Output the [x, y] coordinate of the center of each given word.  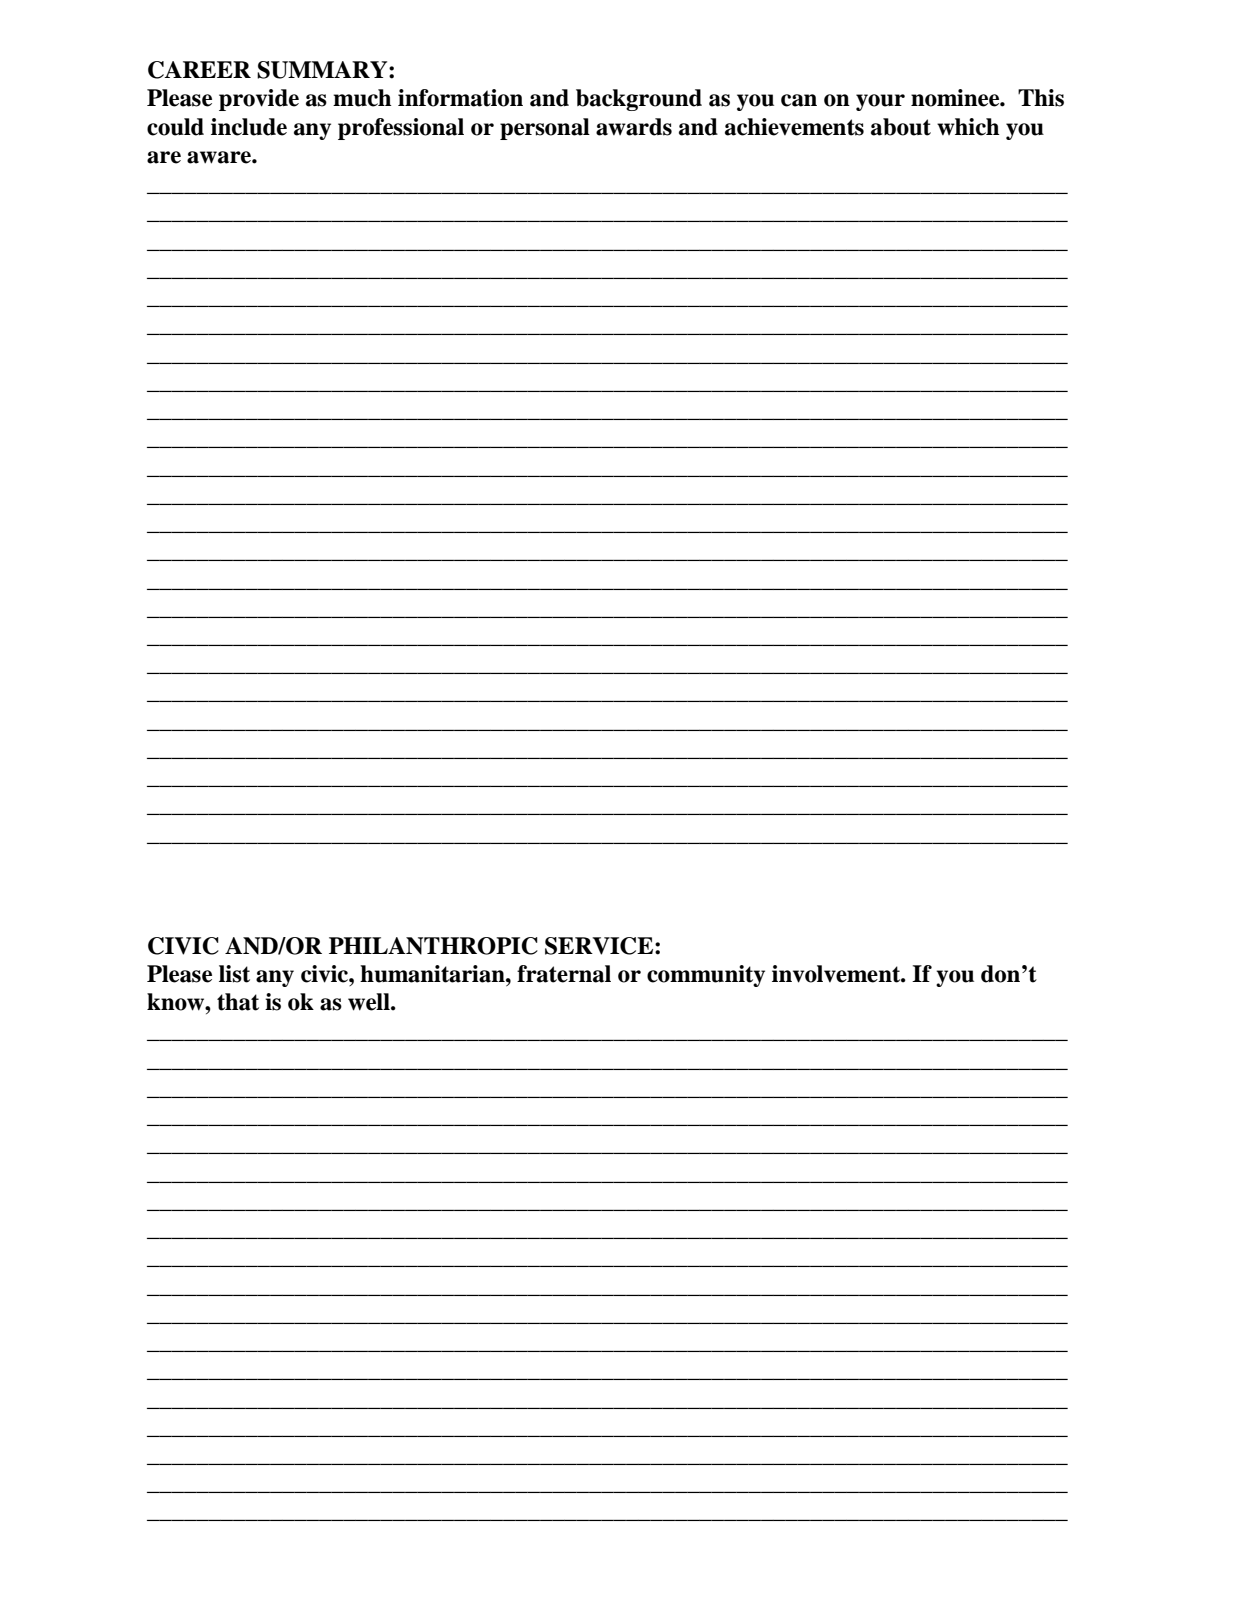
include [249, 127]
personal [545, 129]
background [639, 100]
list [234, 974]
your [880, 102]
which [968, 127]
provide [259, 100]
